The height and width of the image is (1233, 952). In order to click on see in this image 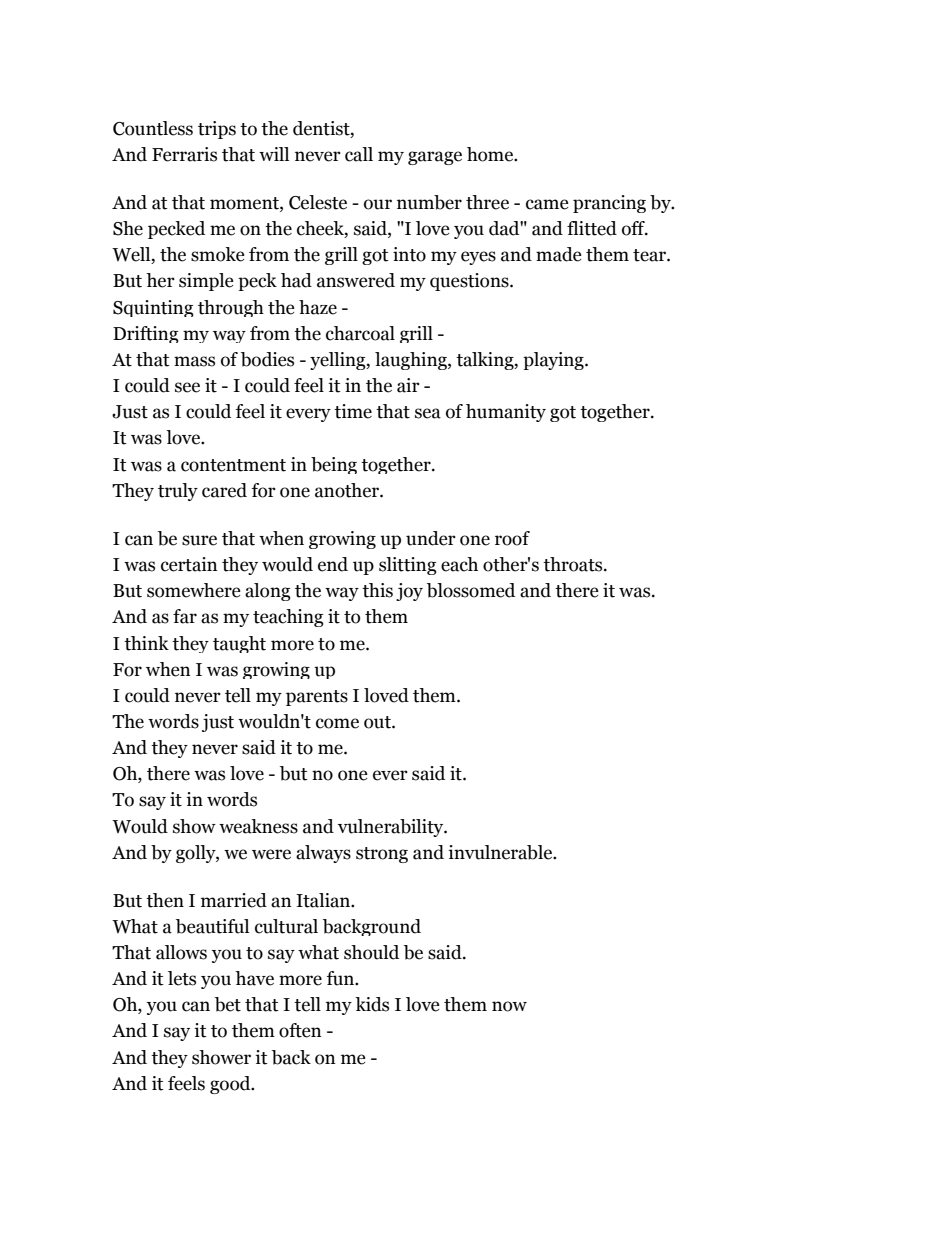, I will do `click(187, 387)`.
